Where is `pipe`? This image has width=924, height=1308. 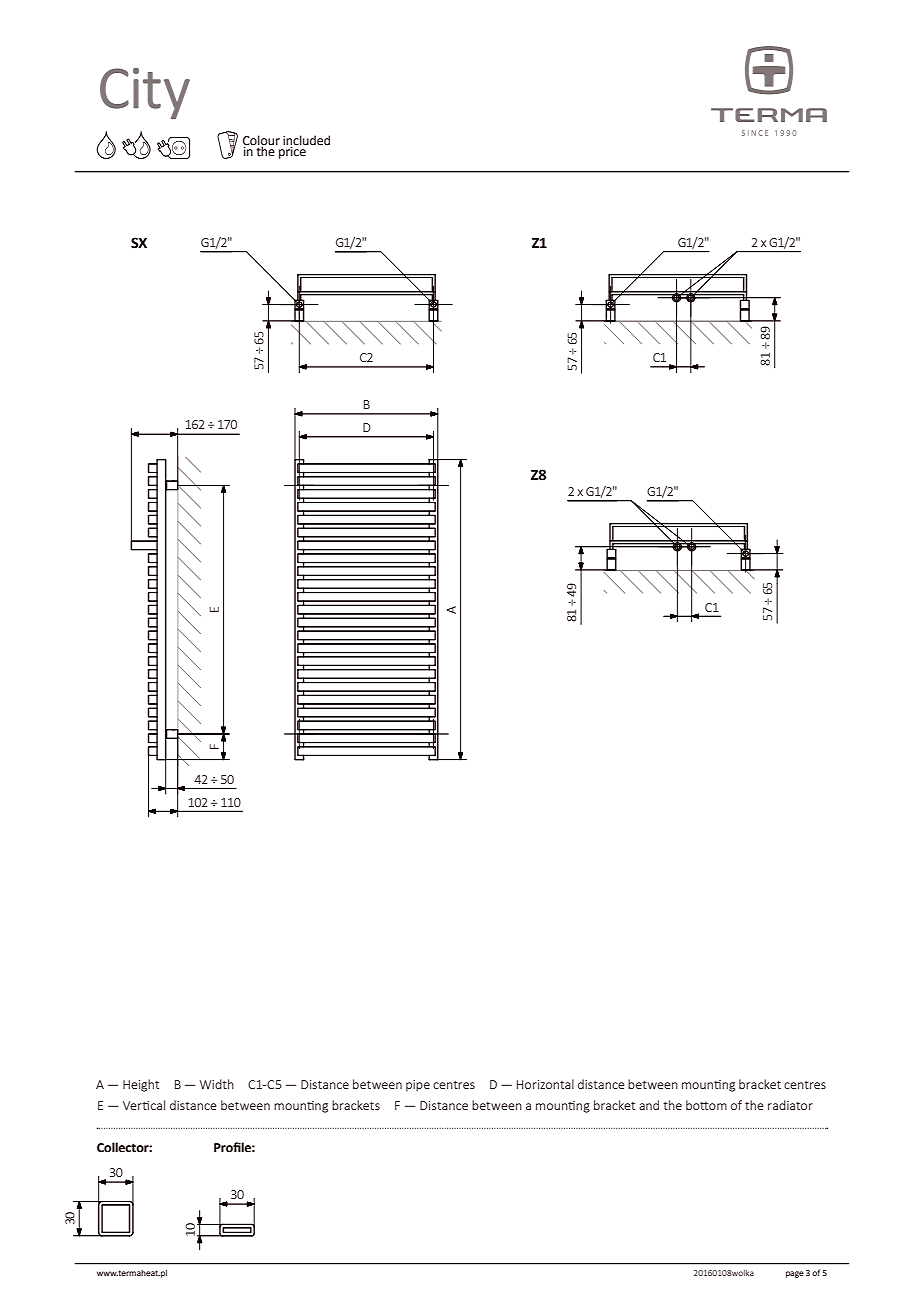 pipe is located at coordinates (418, 1086).
